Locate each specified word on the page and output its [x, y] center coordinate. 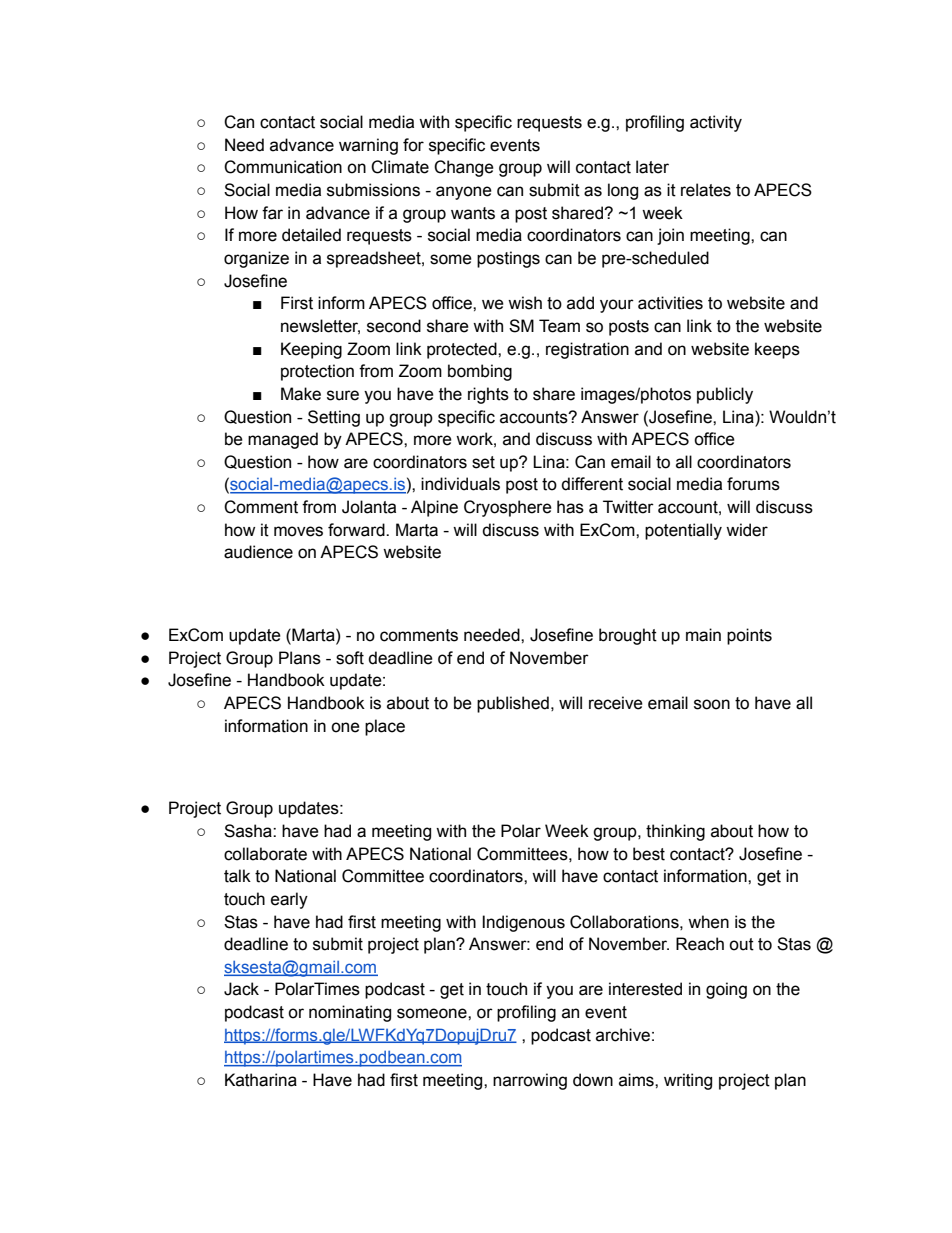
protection [317, 372]
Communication [283, 167]
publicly [725, 395]
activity [716, 123]
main [703, 635]
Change [464, 168]
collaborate [265, 854]
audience [258, 552]
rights [488, 395]
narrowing [530, 1081]
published [513, 704]
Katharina [261, 1080]
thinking [675, 832]
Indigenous [523, 923]
